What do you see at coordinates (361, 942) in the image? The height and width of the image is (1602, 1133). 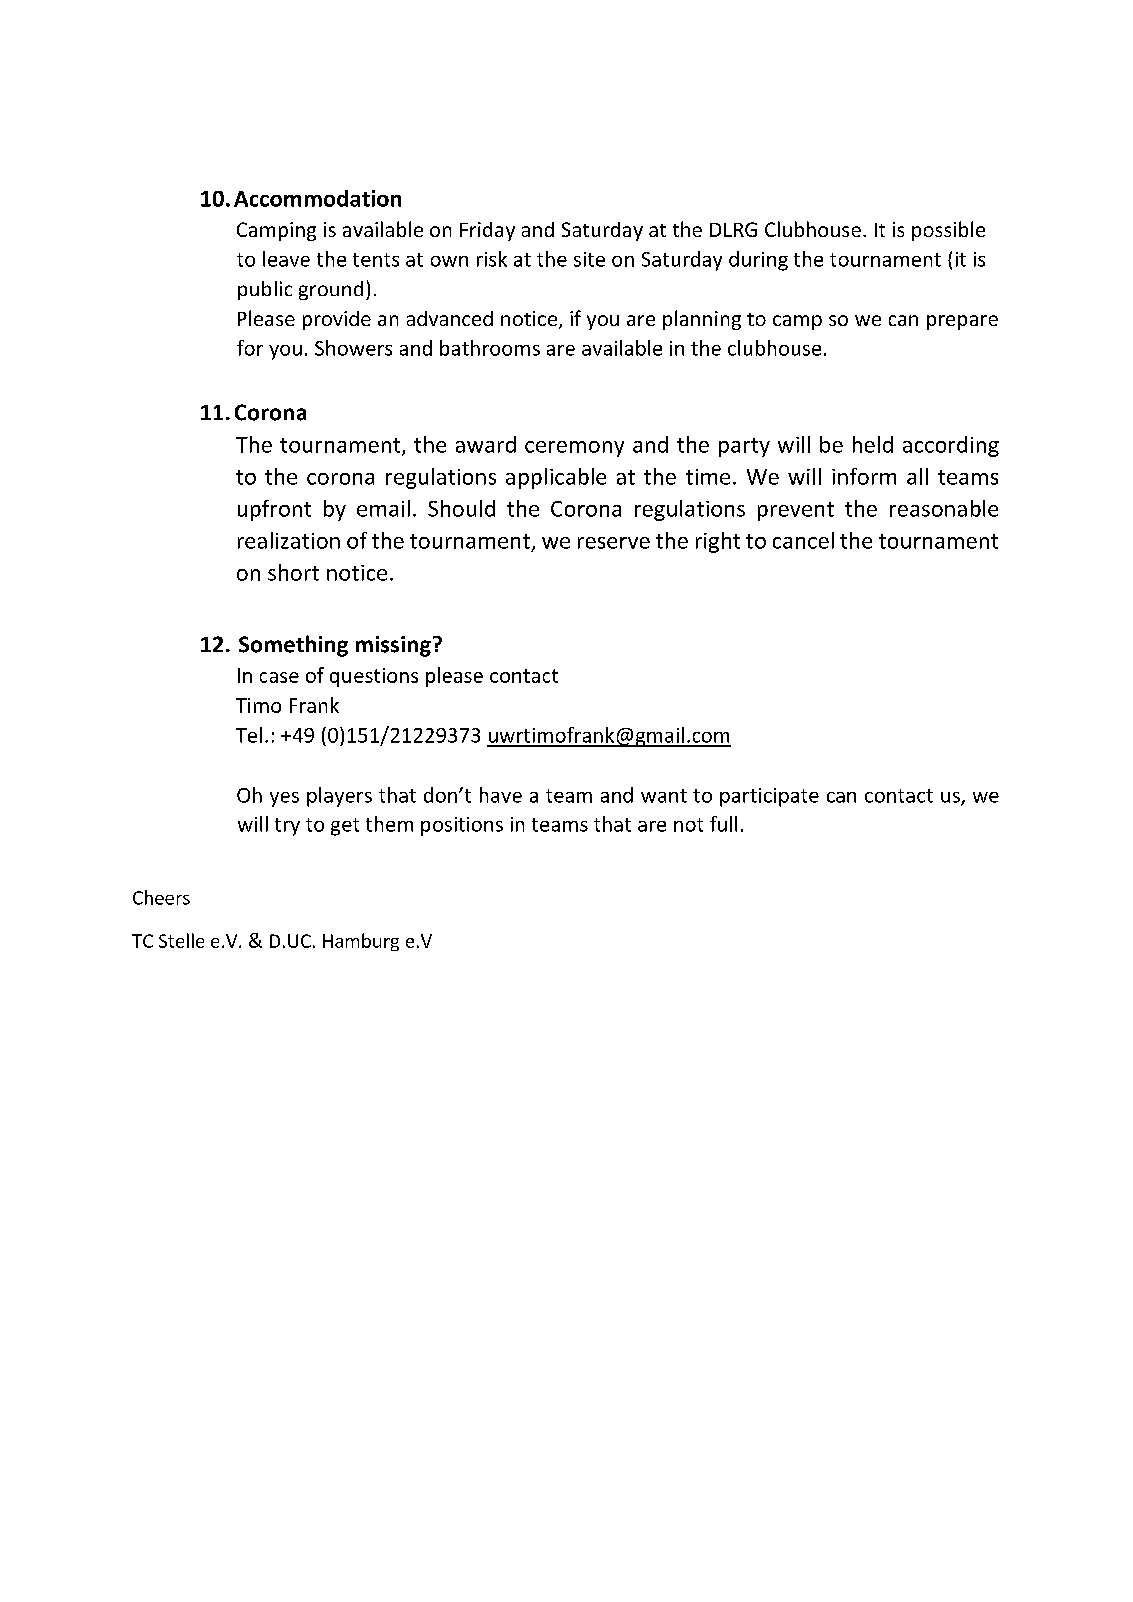 I see `Hamburg` at bounding box center [361, 942].
